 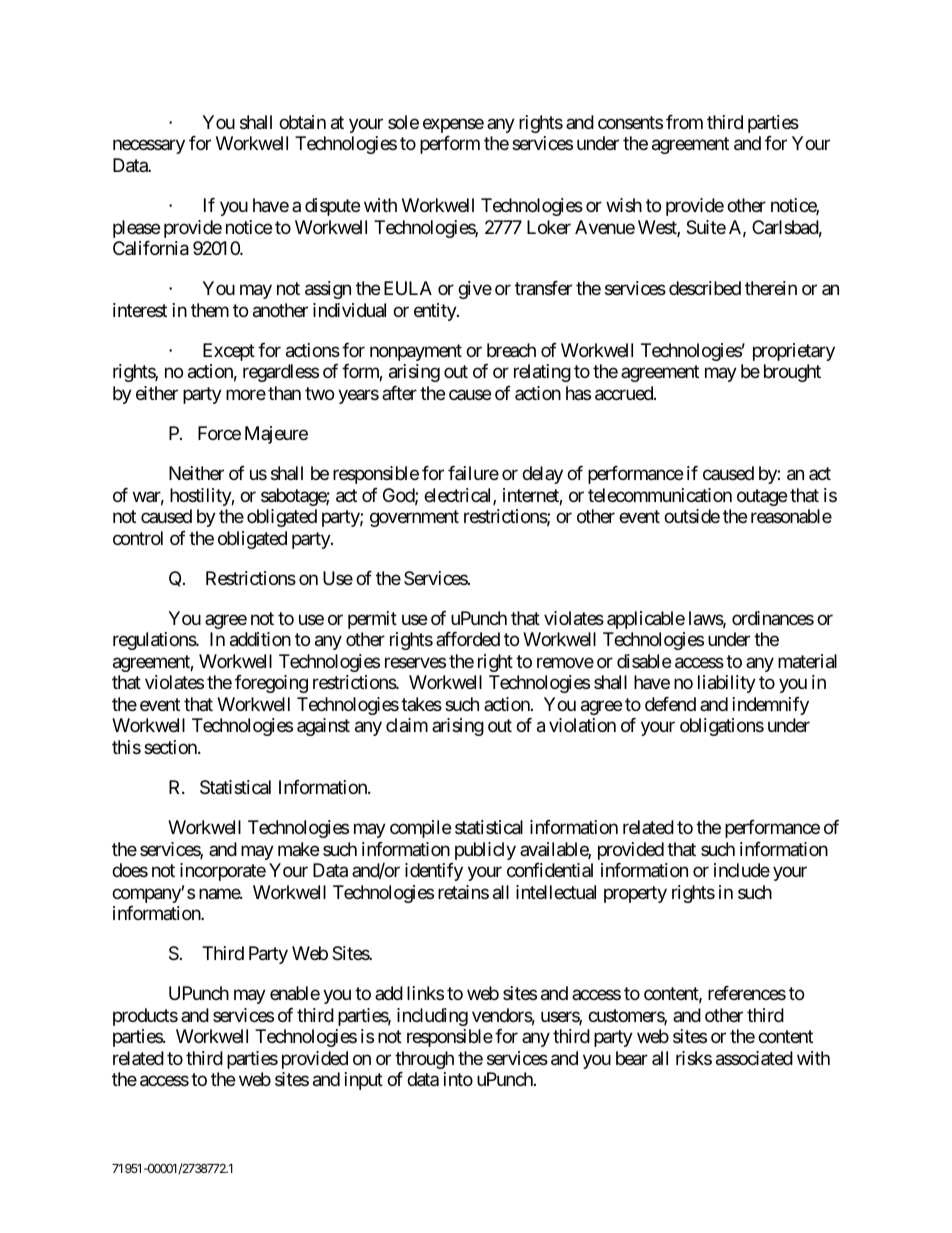 I want to click on obligations, so click(x=722, y=727).
